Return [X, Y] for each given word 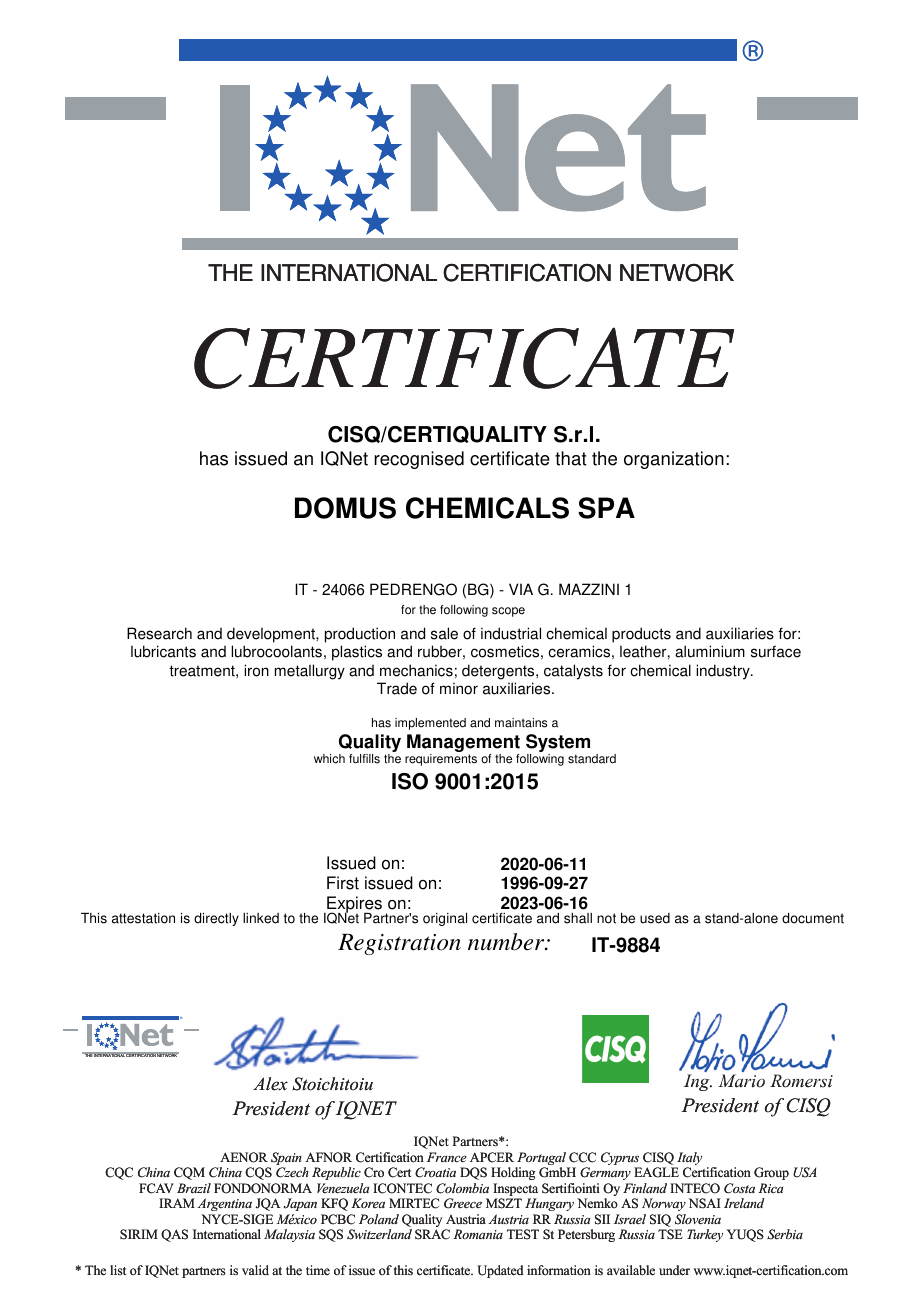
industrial [511, 633]
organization [674, 460]
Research [159, 633]
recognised [419, 460]
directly [216, 919]
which [329, 759]
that [571, 458]
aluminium [710, 651]
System [558, 744]
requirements [441, 760]
